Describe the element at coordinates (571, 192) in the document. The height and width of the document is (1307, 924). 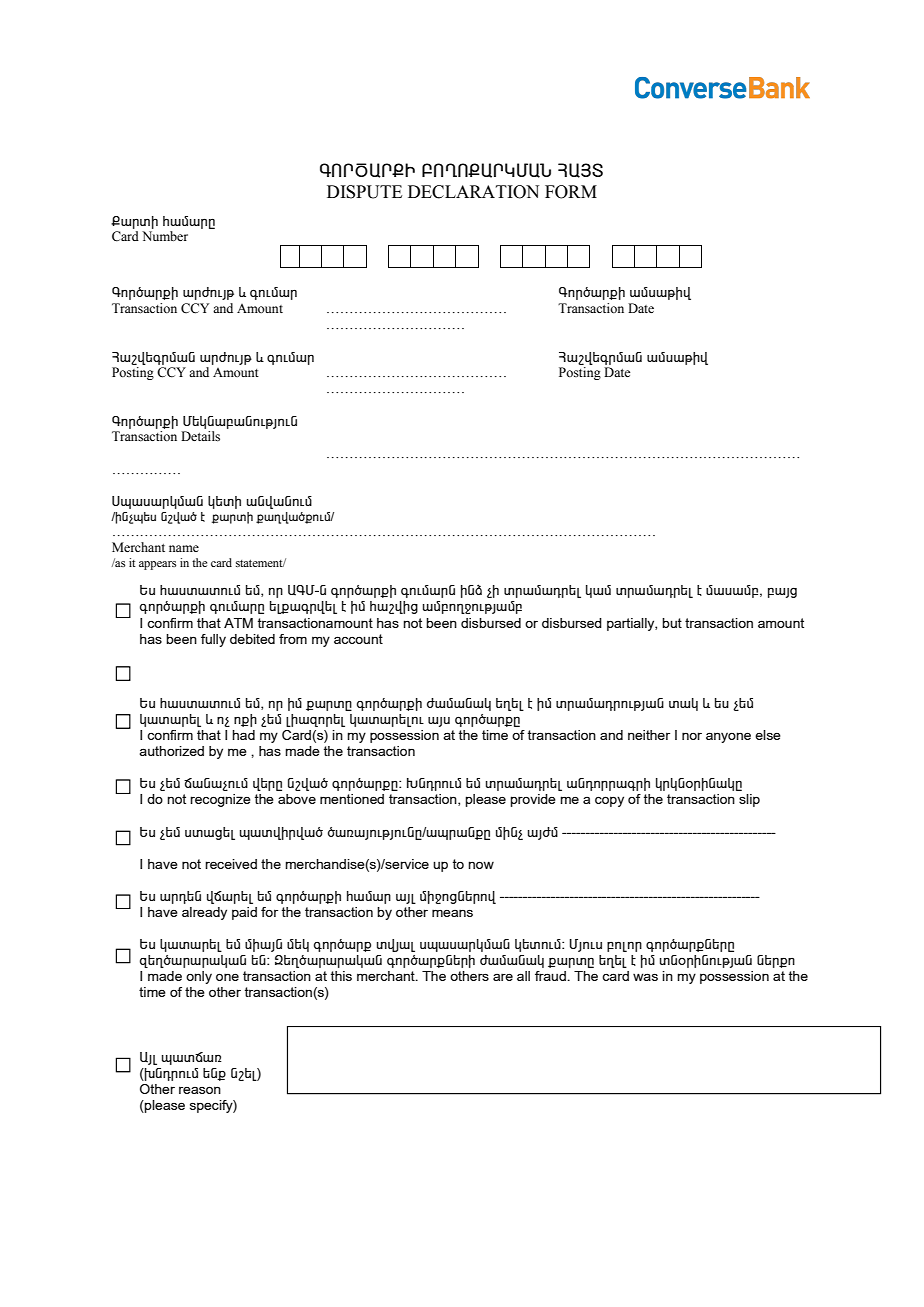
I see `FORM` at that location.
